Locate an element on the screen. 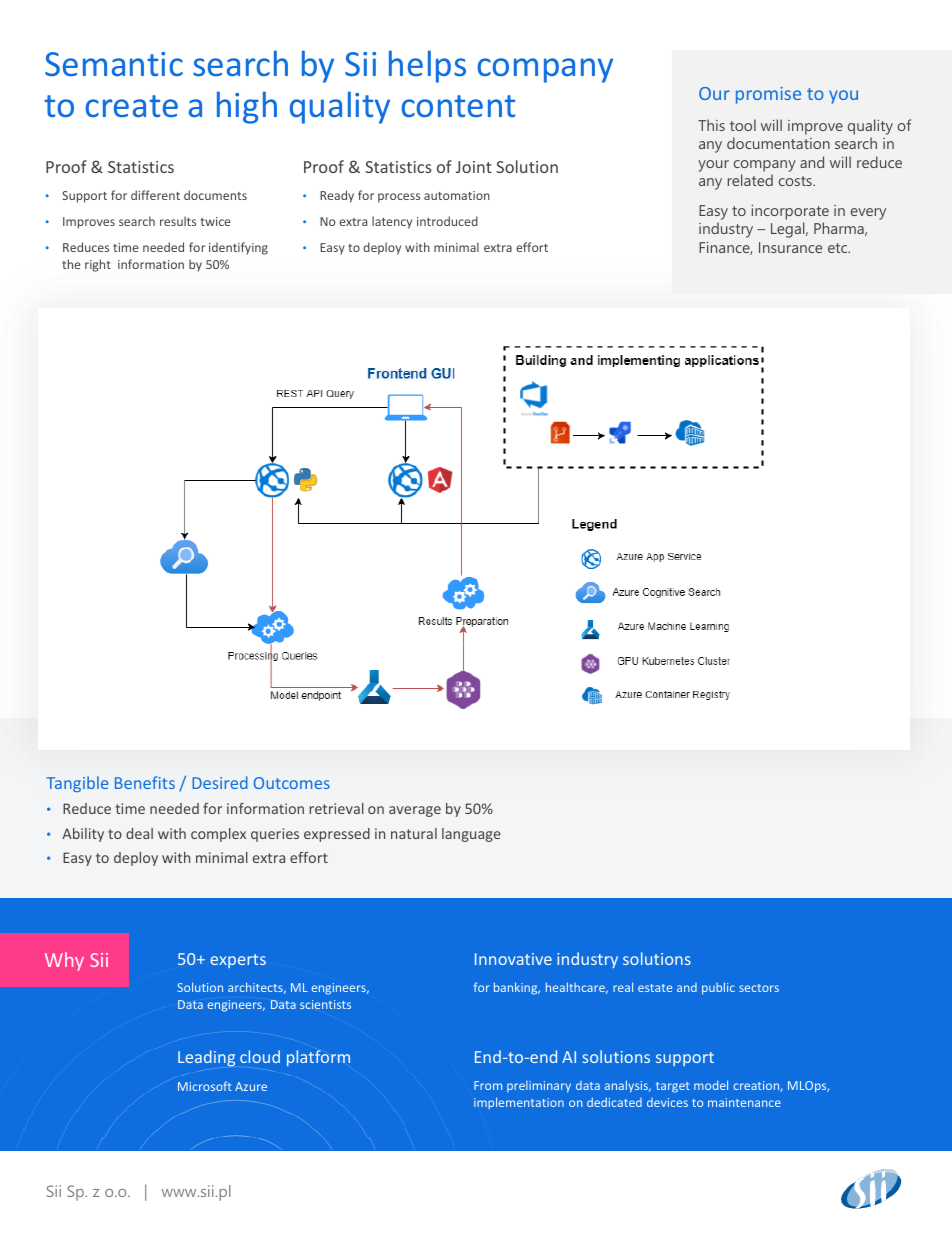 The width and height of the screenshot is (952, 1233). create is located at coordinates (131, 106).
